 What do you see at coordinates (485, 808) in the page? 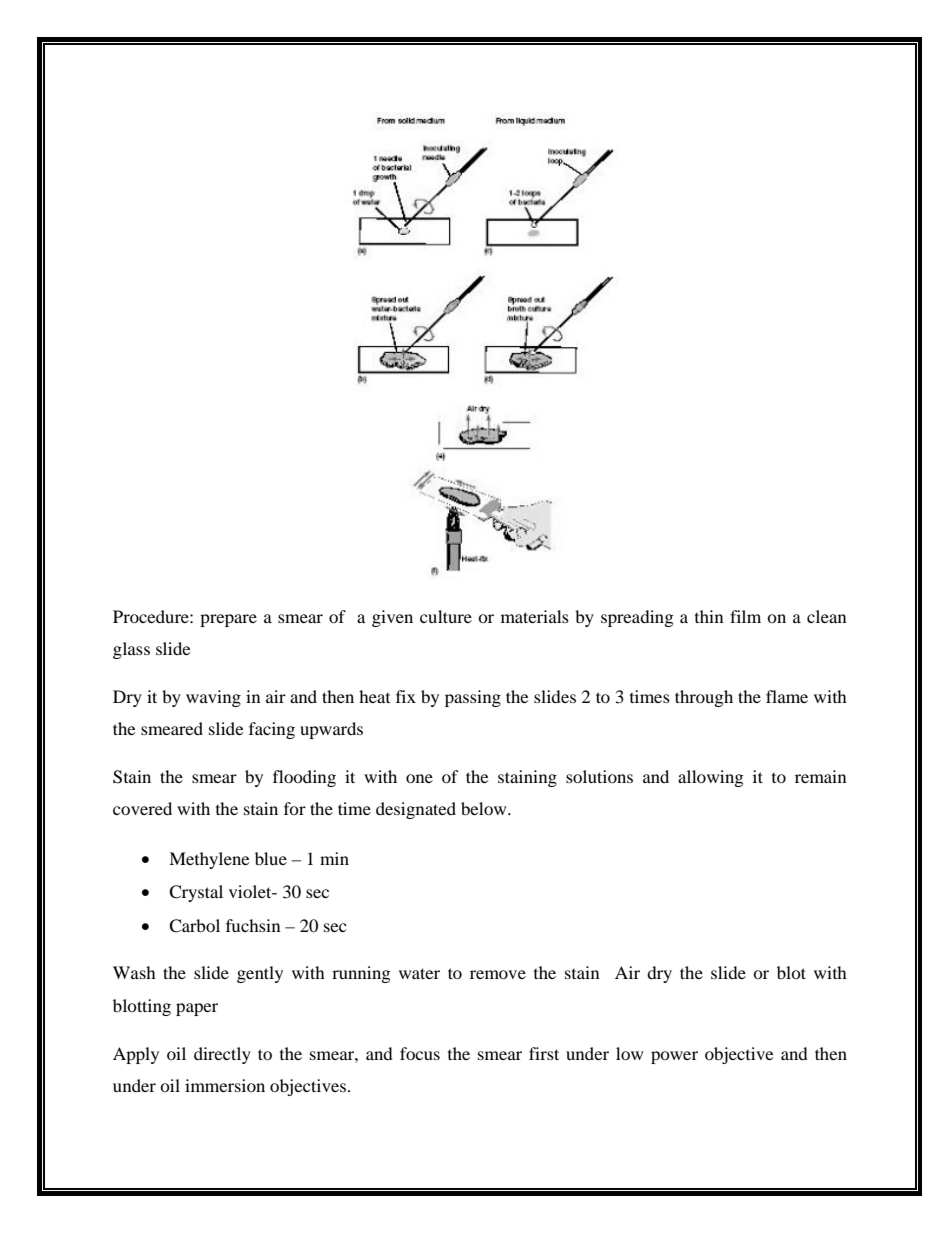
I see `below` at bounding box center [485, 808].
